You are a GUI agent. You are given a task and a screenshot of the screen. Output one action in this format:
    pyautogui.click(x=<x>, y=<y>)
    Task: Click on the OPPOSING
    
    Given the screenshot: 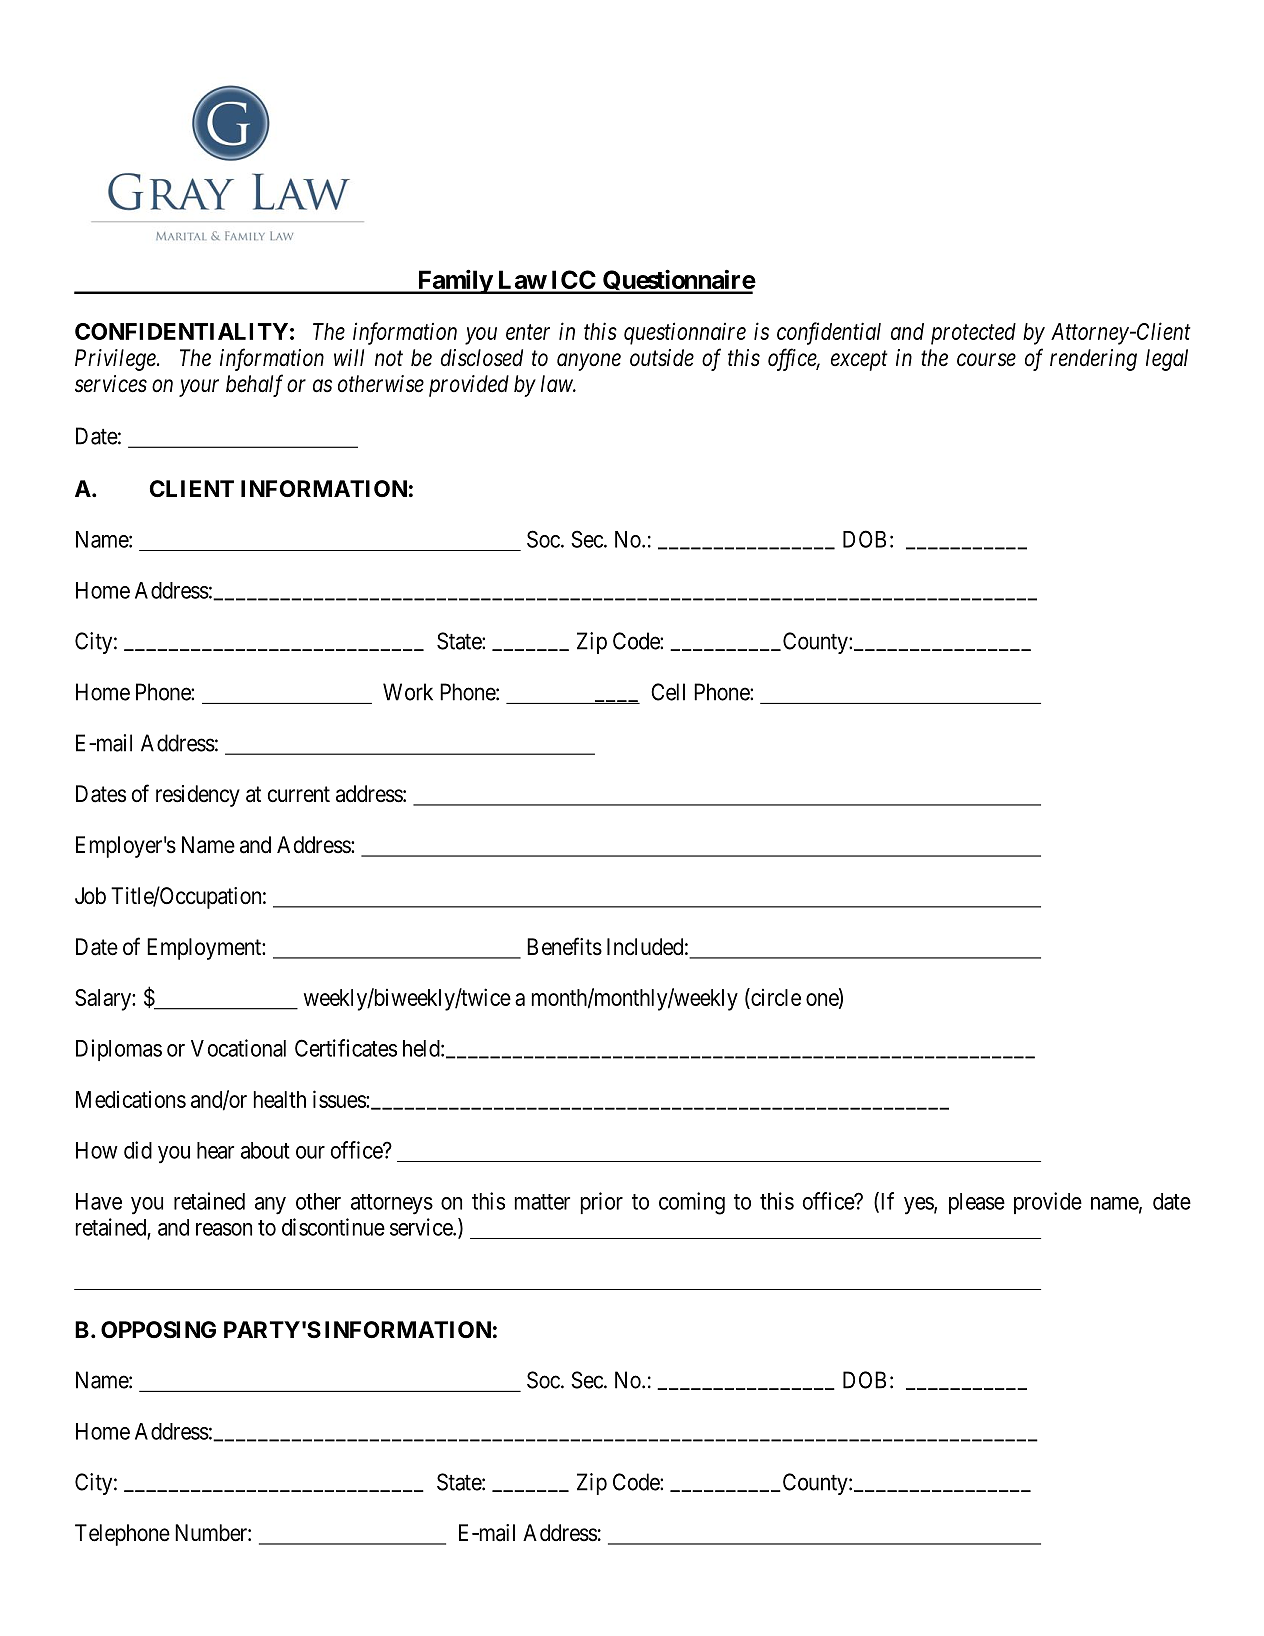 What is the action you would take?
    pyautogui.click(x=158, y=1330)
